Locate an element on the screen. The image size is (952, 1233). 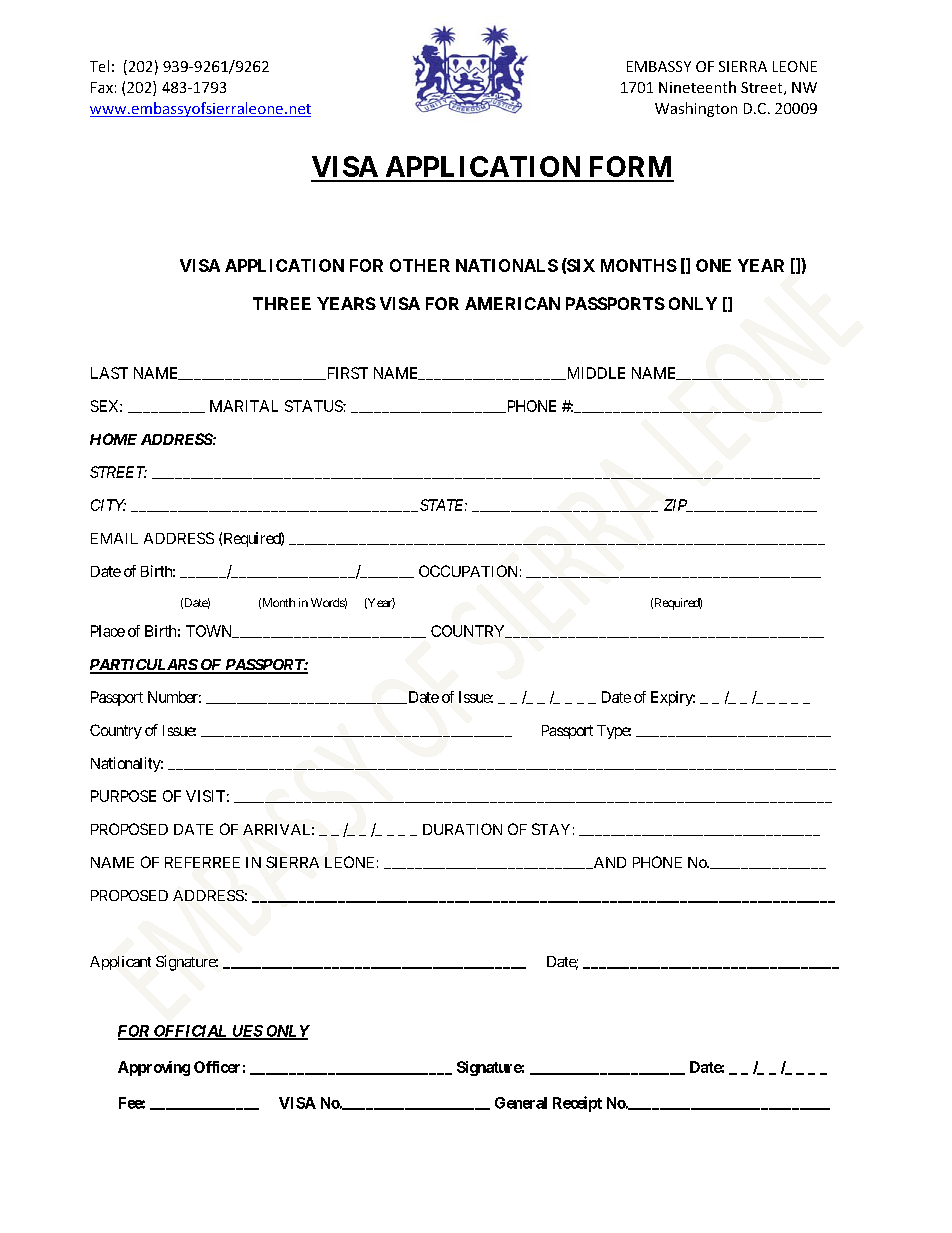
MARITAL is located at coordinates (244, 406).
